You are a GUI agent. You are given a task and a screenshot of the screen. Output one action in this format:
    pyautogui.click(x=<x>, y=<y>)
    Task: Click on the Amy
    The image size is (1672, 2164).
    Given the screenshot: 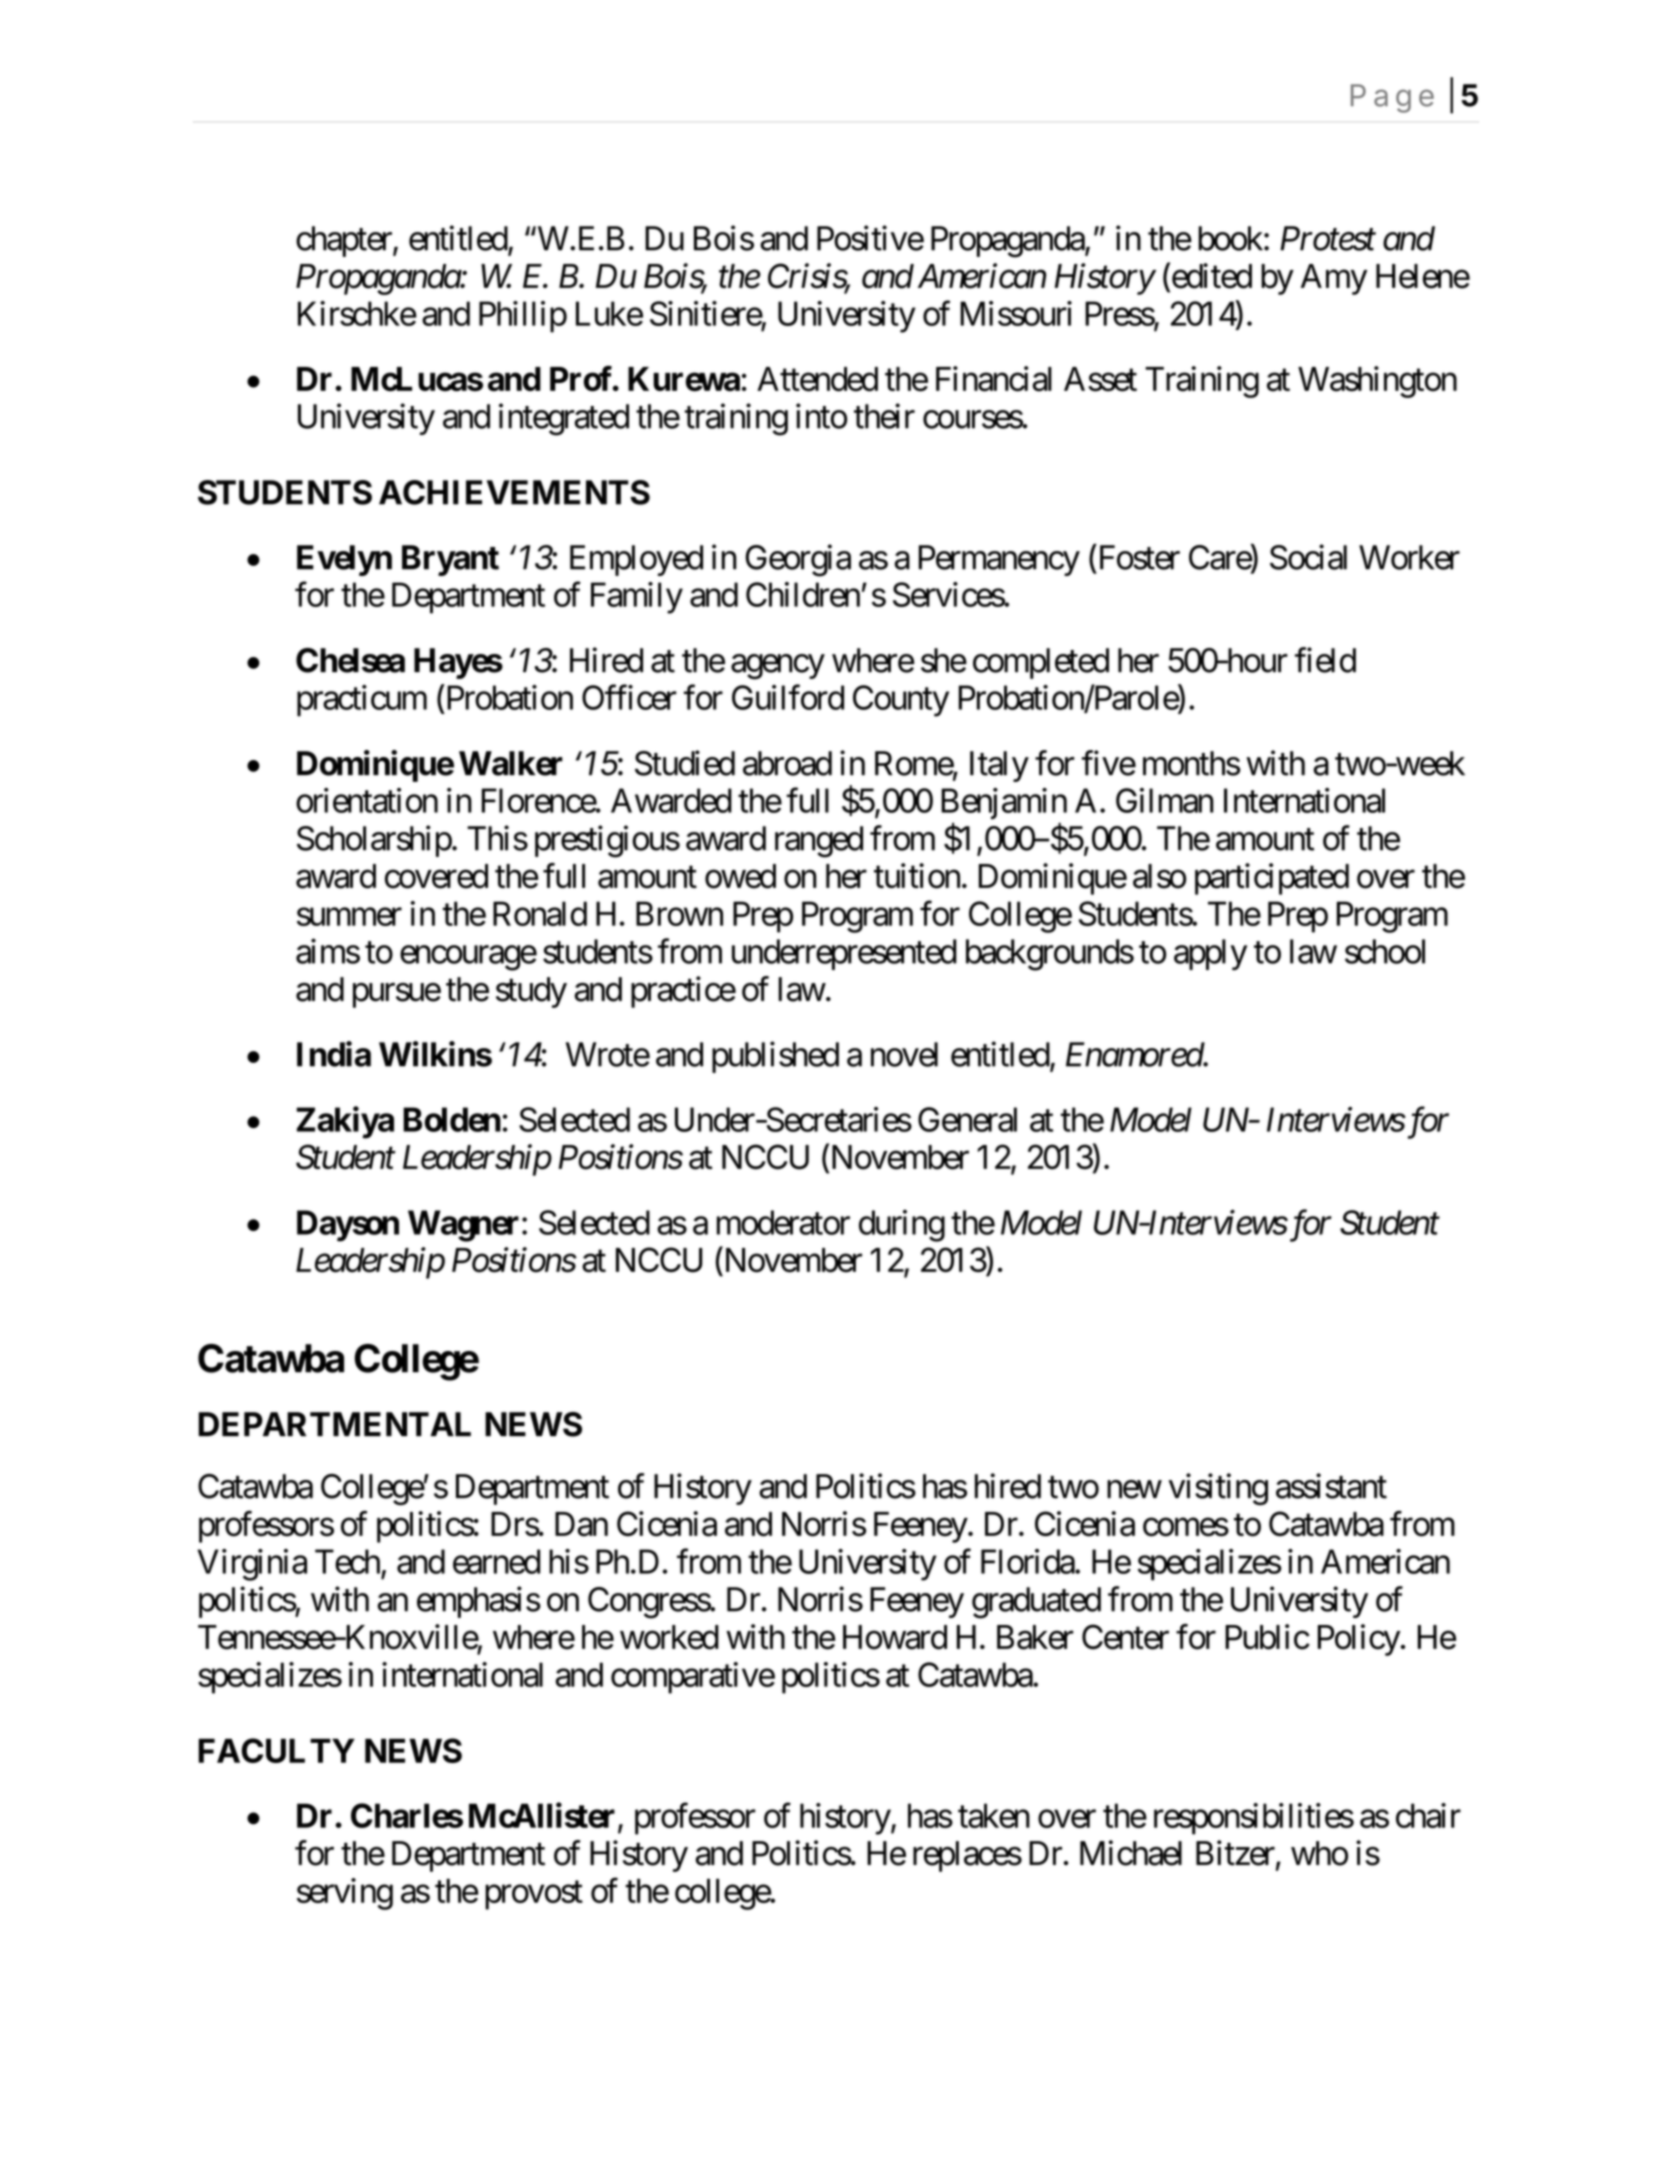 What is the action you would take?
    pyautogui.click(x=1334, y=279)
